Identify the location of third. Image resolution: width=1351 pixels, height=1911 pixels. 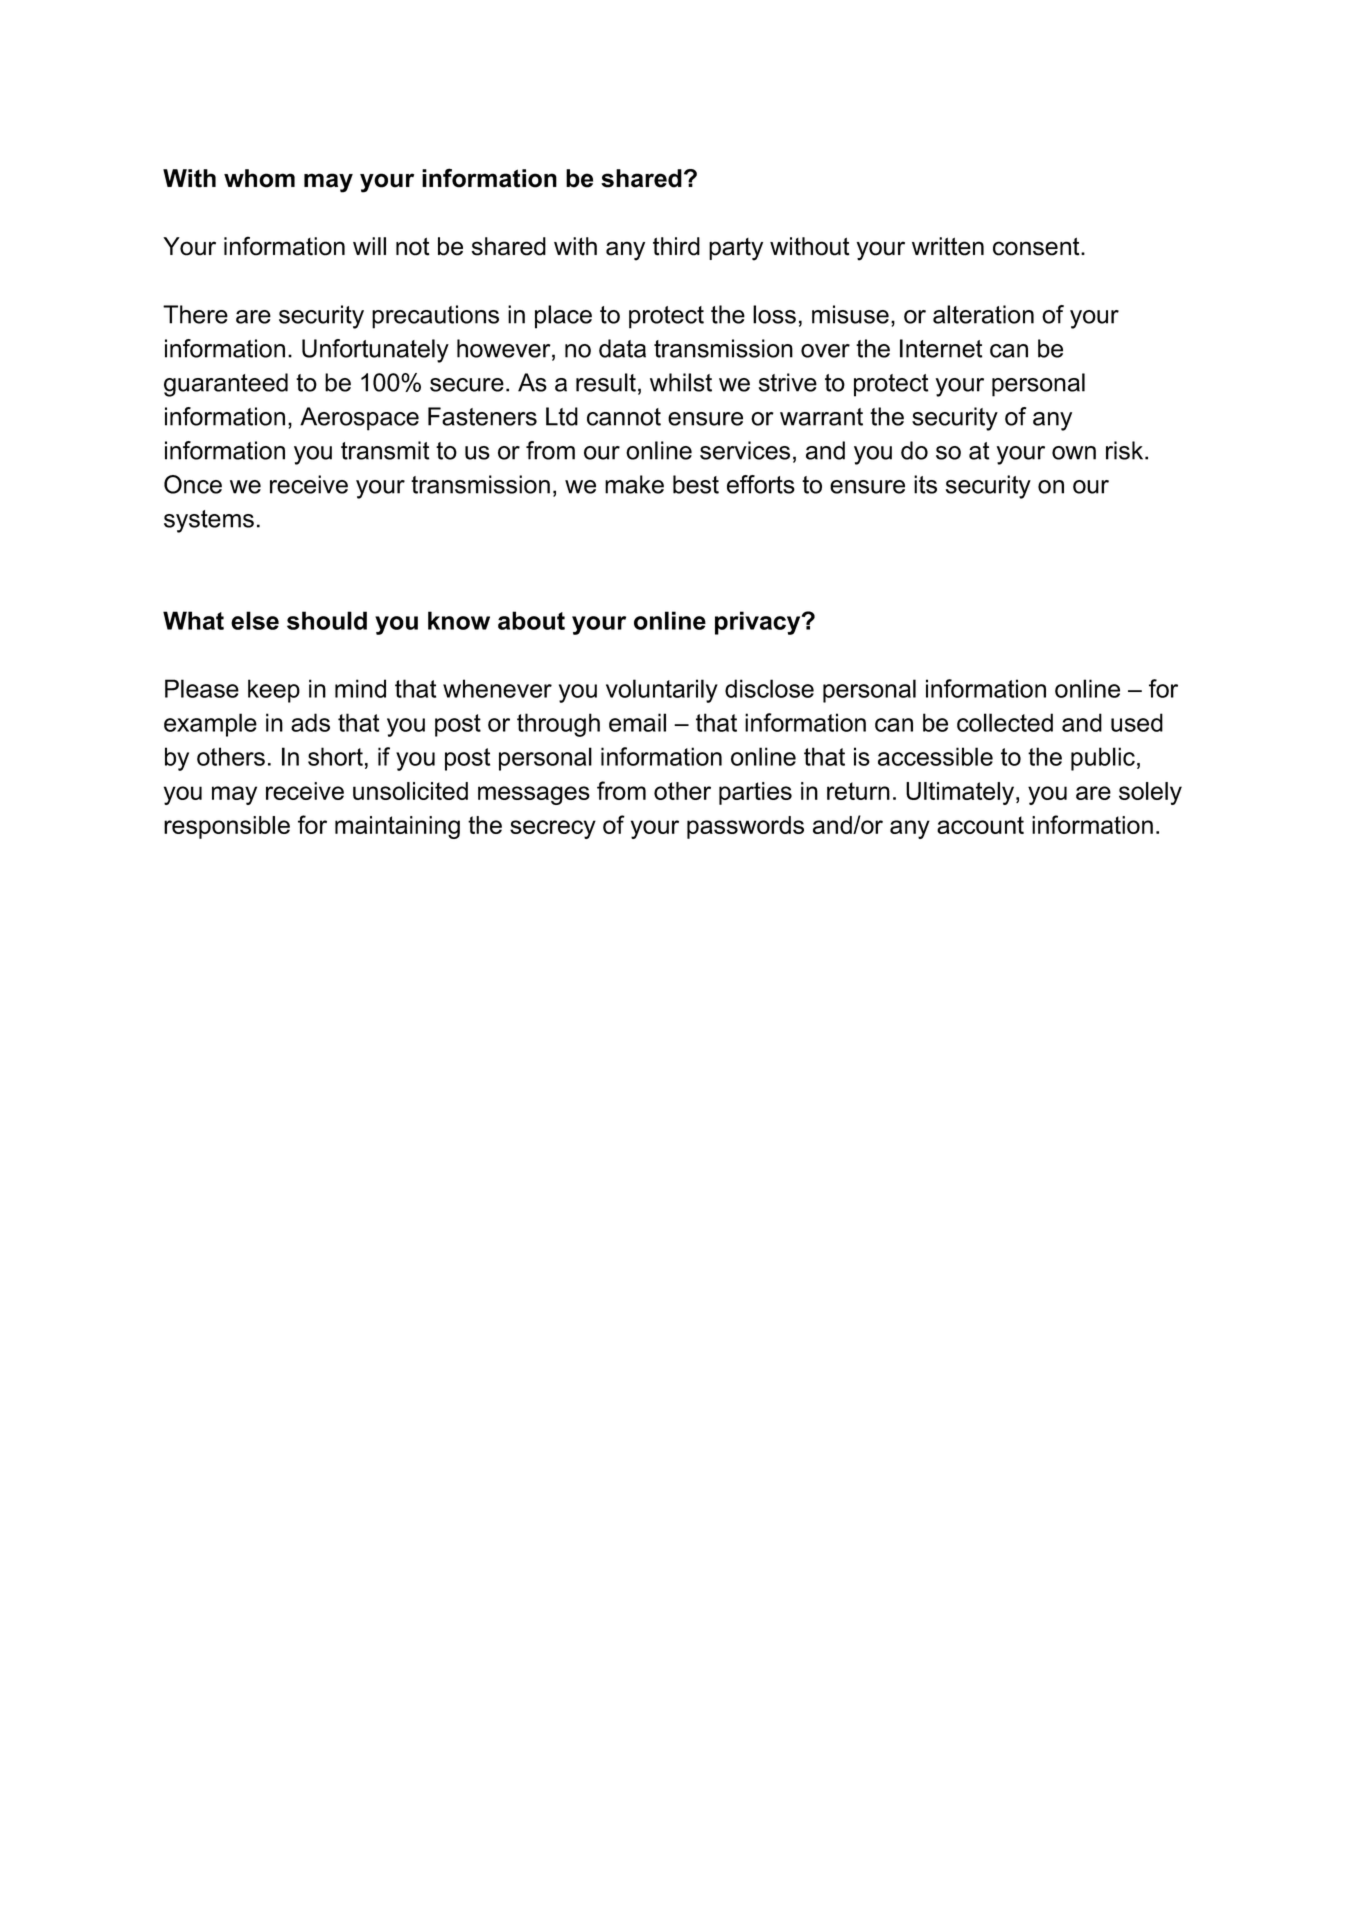
(676, 246).
